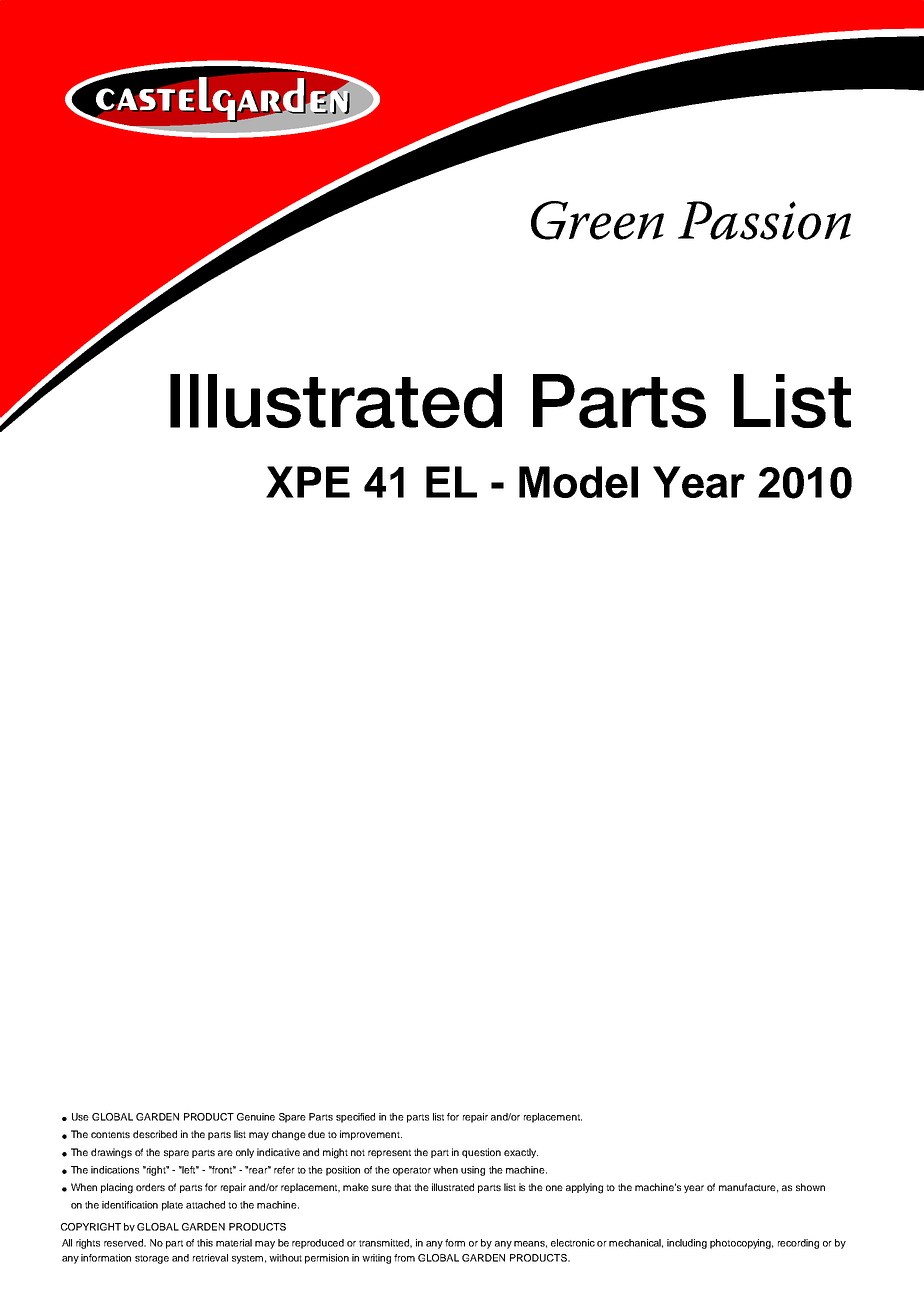  I want to click on storage, so click(152, 1259).
